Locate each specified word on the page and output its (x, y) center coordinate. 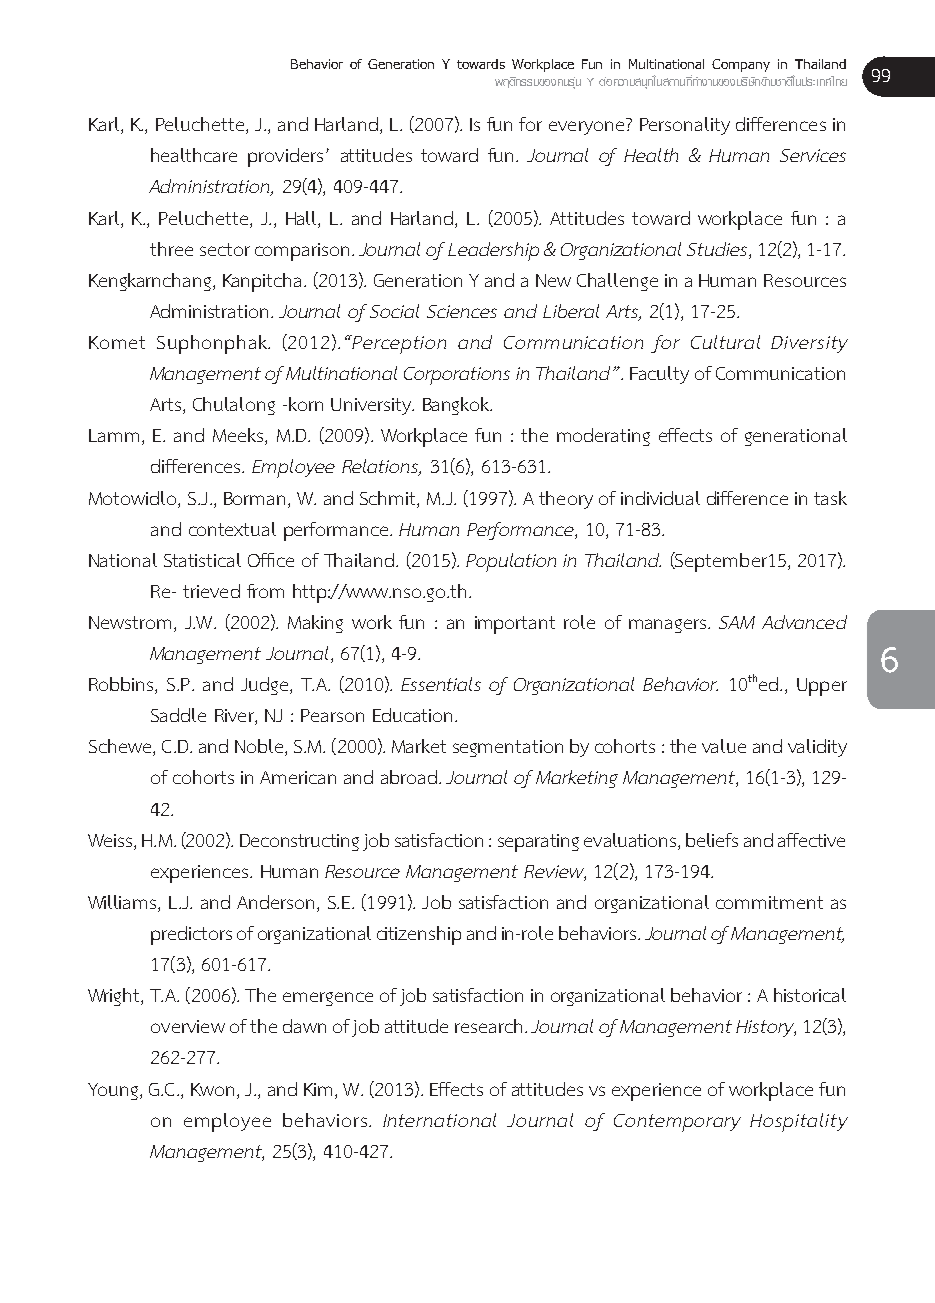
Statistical (202, 560)
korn (306, 404)
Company (741, 65)
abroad (409, 777)
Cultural (725, 342)
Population (511, 562)
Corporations (457, 376)
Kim (318, 1089)
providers (285, 157)
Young (113, 1091)
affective (811, 840)
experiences (201, 874)
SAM (737, 622)
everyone (586, 128)
